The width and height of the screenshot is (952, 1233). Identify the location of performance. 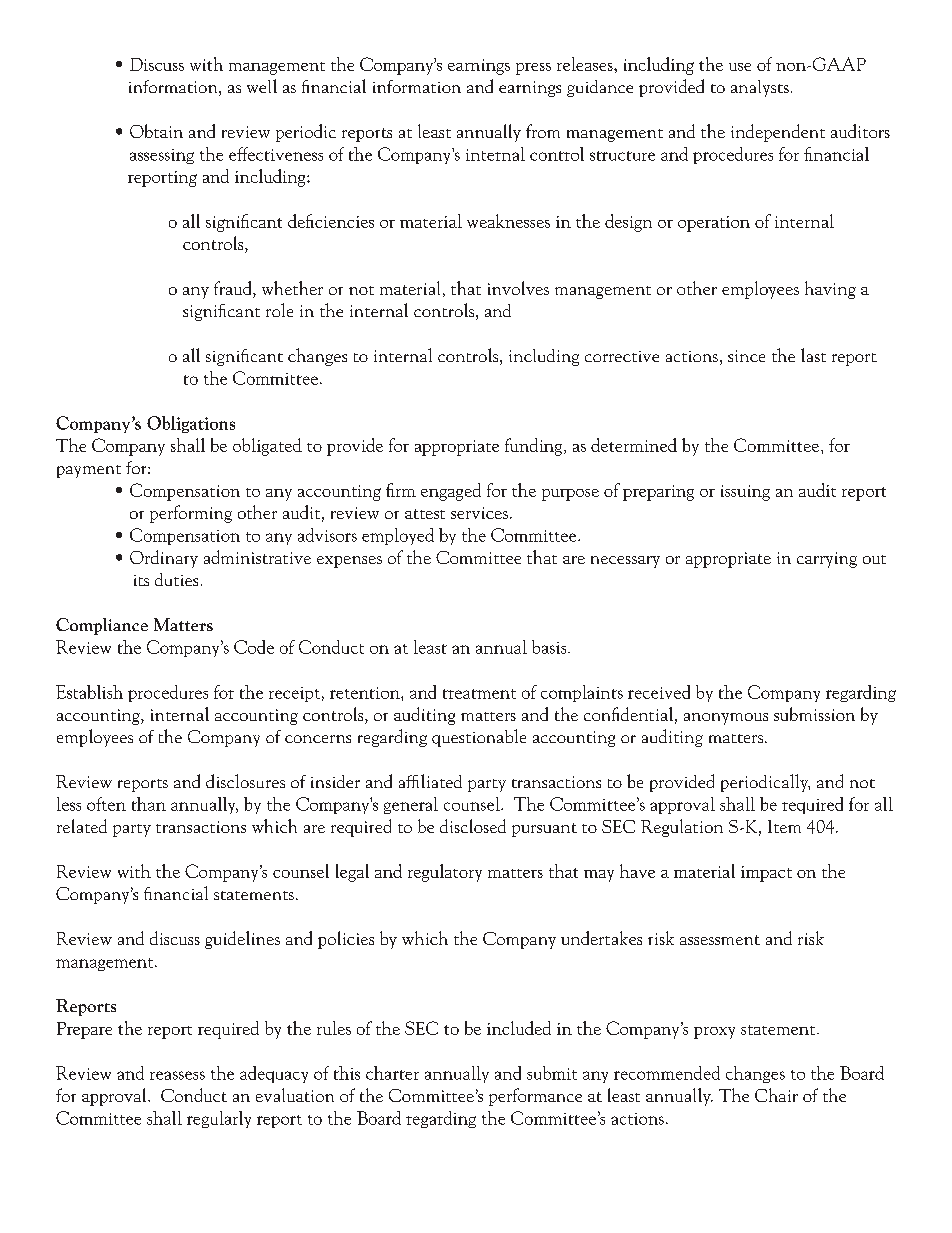
(535, 1097).
